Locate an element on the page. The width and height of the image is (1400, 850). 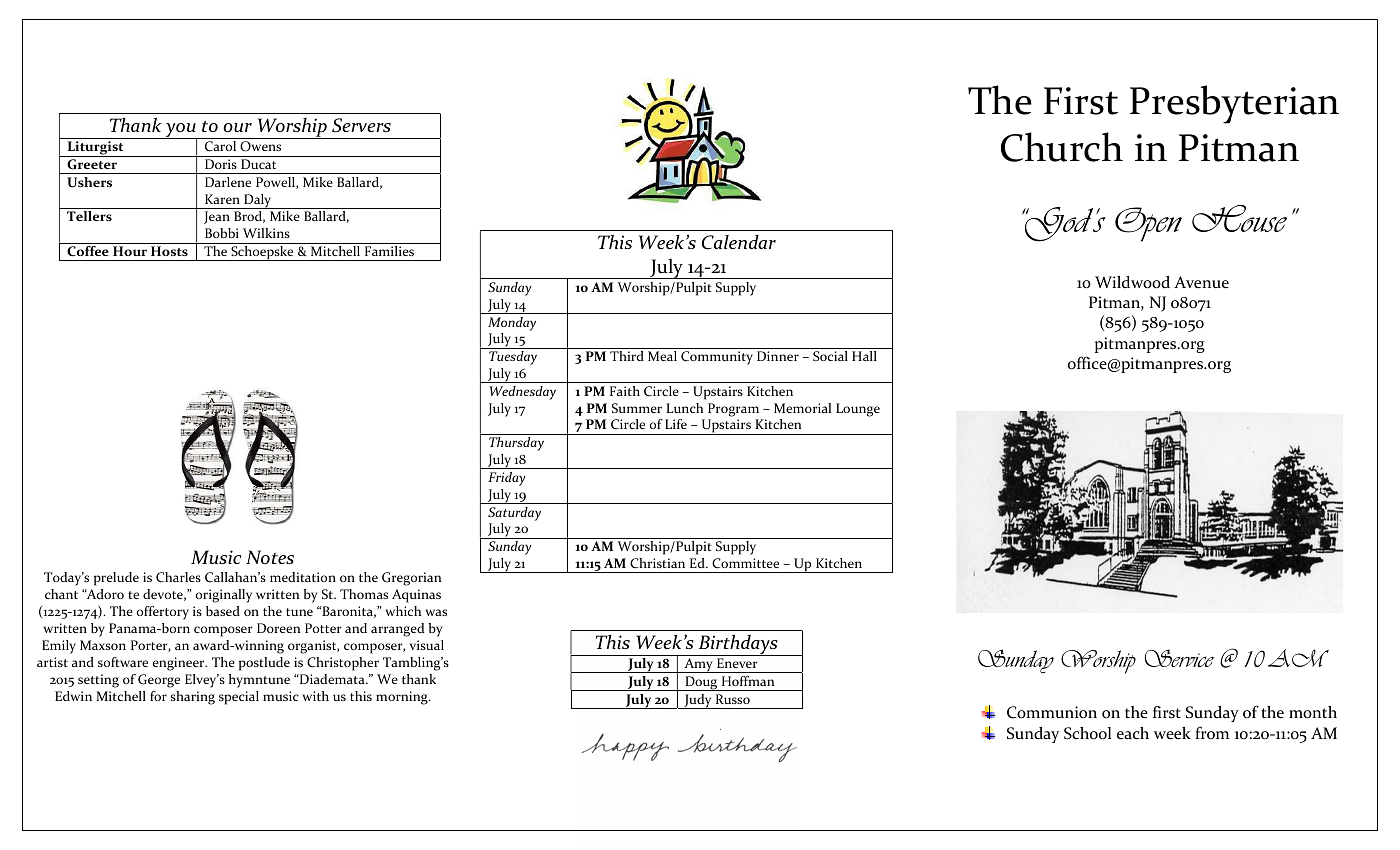
sharing is located at coordinates (193, 698).
